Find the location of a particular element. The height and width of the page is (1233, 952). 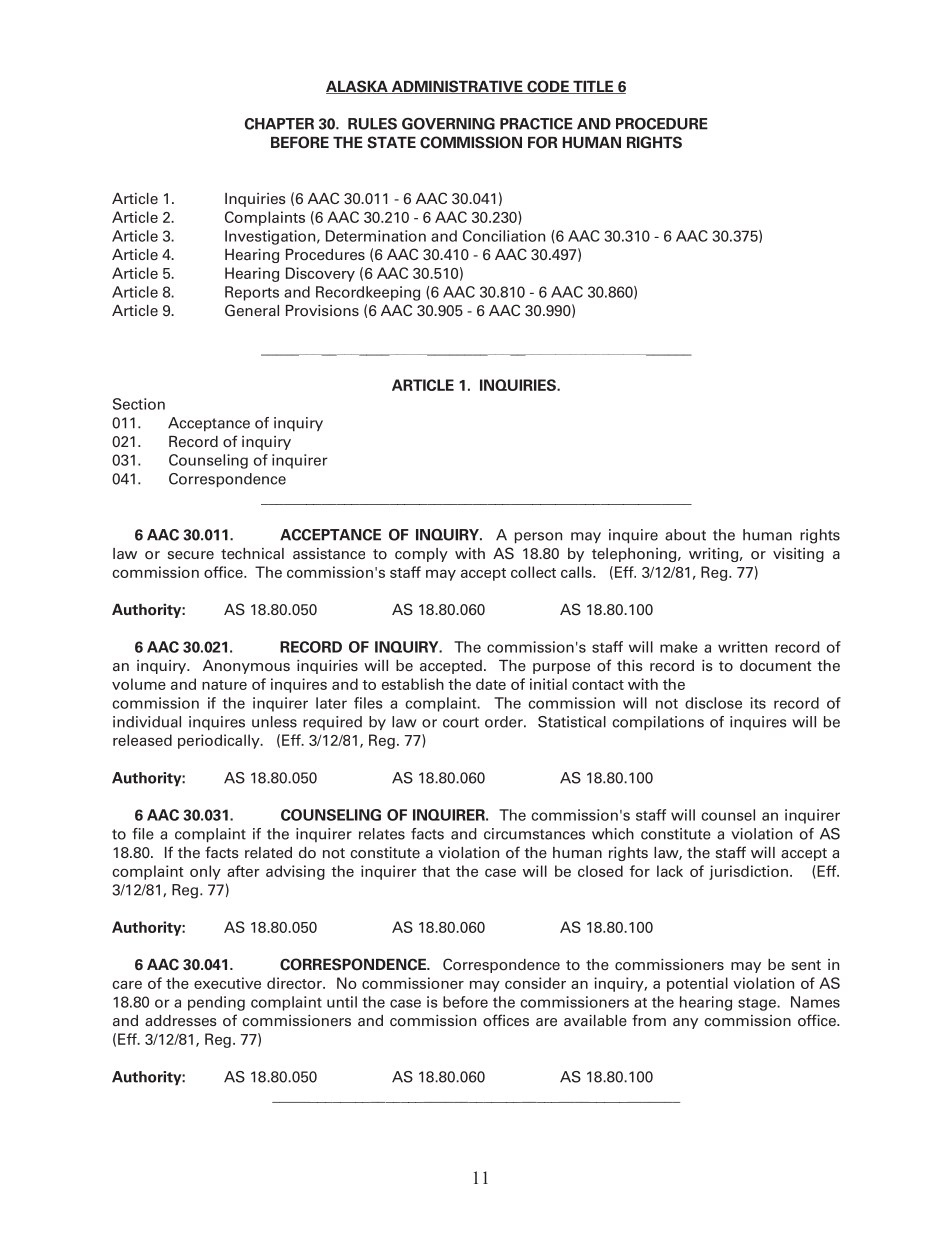

GOVERNING is located at coordinates (448, 123).
